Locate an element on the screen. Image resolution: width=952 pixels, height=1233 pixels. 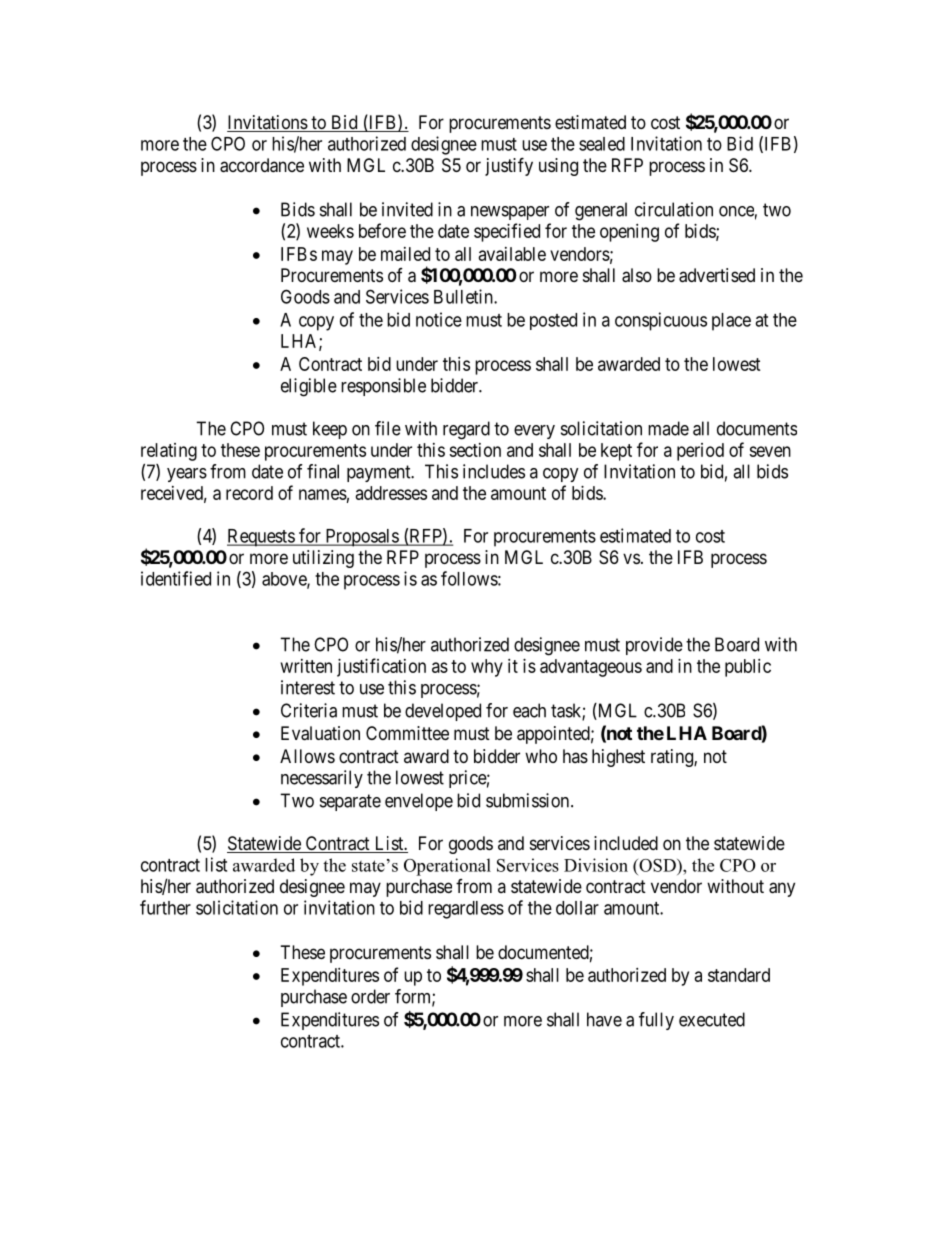
section is located at coordinates (475, 450).
